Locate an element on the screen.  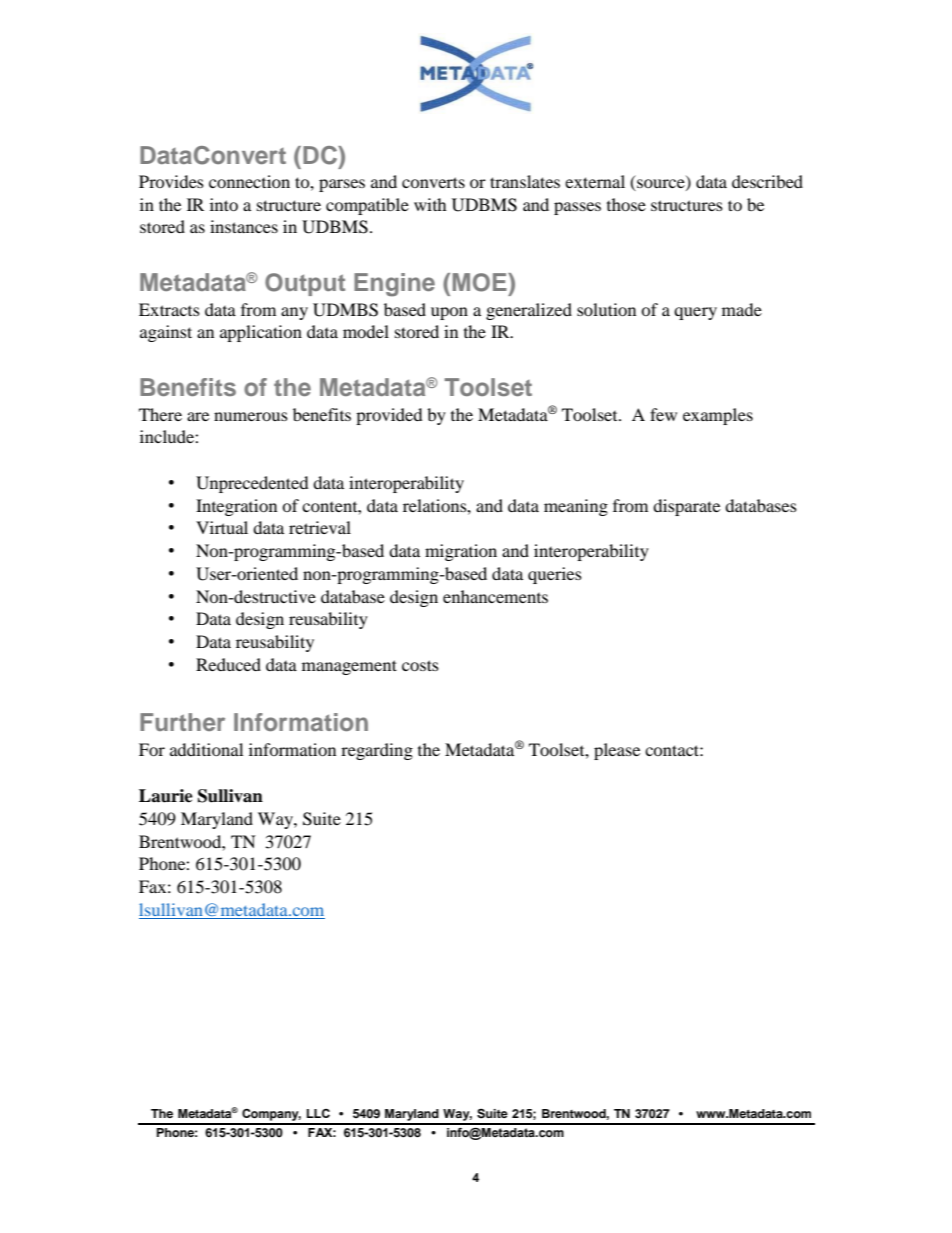
with is located at coordinates (430, 204).
